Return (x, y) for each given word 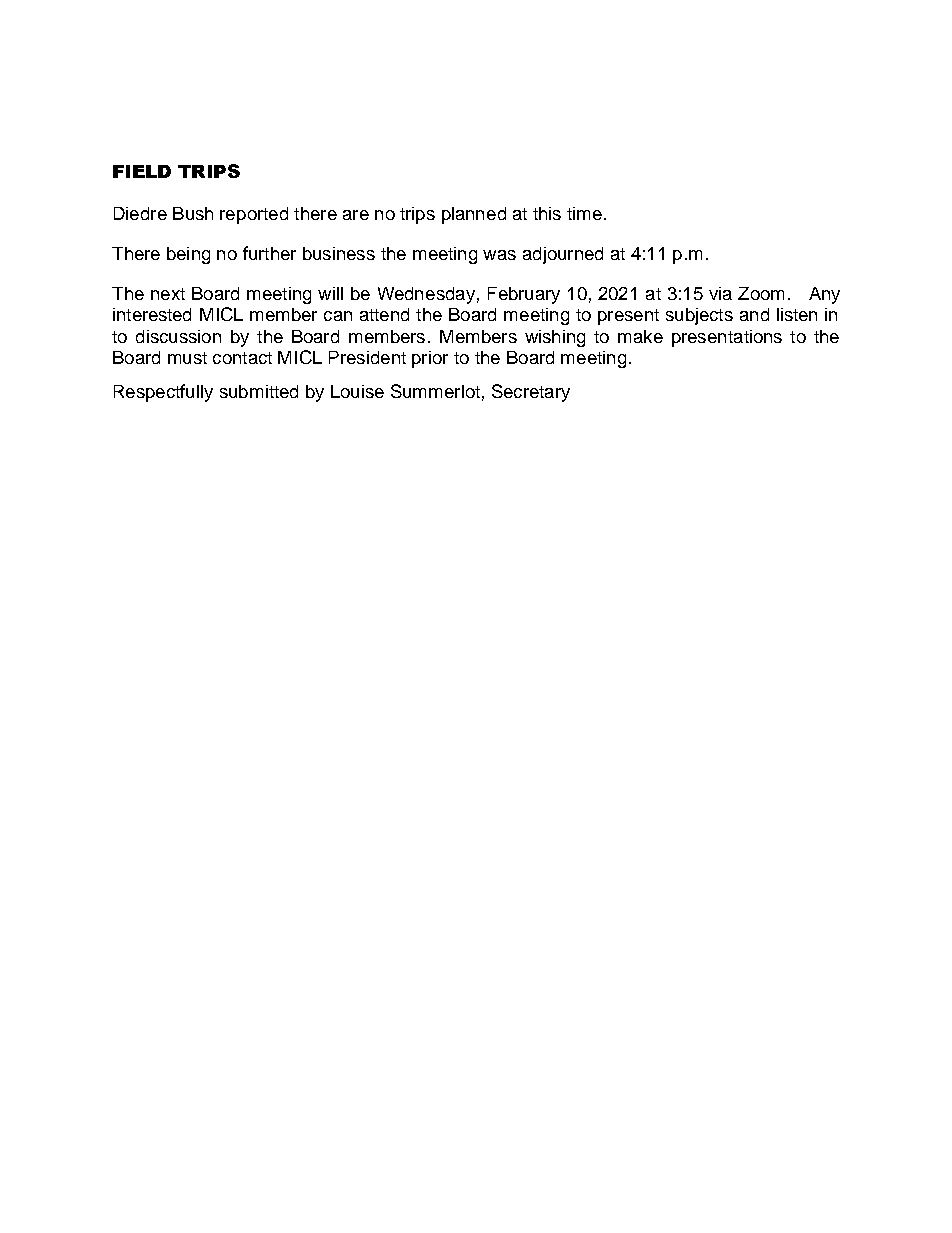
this (547, 213)
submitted (259, 391)
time (584, 213)
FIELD (142, 171)
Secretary (531, 393)
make (640, 336)
